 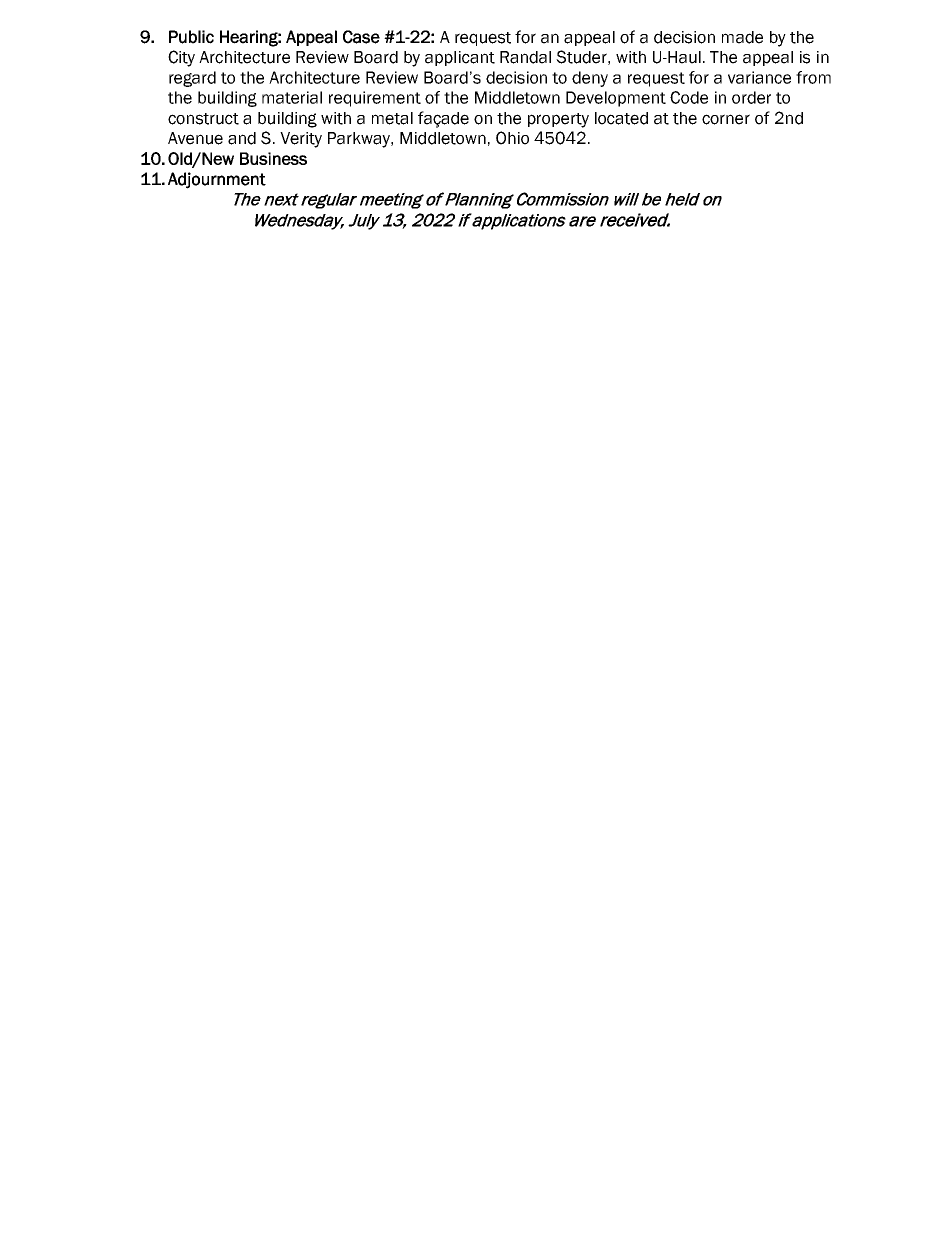 What do you see at coordinates (558, 120) in the screenshot?
I see `property` at bounding box center [558, 120].
